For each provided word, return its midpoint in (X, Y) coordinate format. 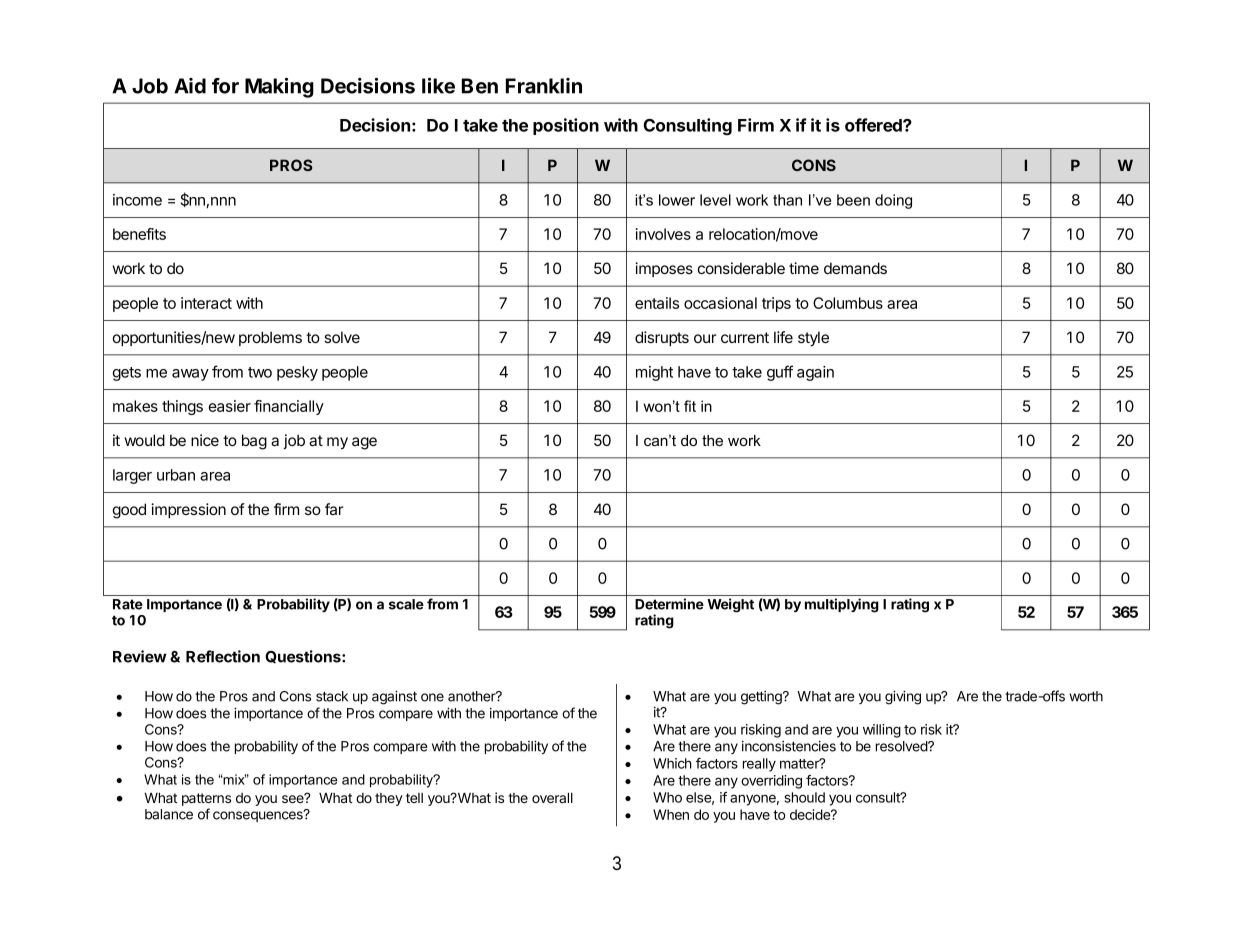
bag (254, 442)
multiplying (842, 605)
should (804, 797)
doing (893, 201)
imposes (664, 269)
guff (780, 373)
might (654, 373)
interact (206, 303)
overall (552, 798)
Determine (669, 604)
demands (855, 268)
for (225, 86)
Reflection (223, 656)
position (566, 126)
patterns (206, 801)
